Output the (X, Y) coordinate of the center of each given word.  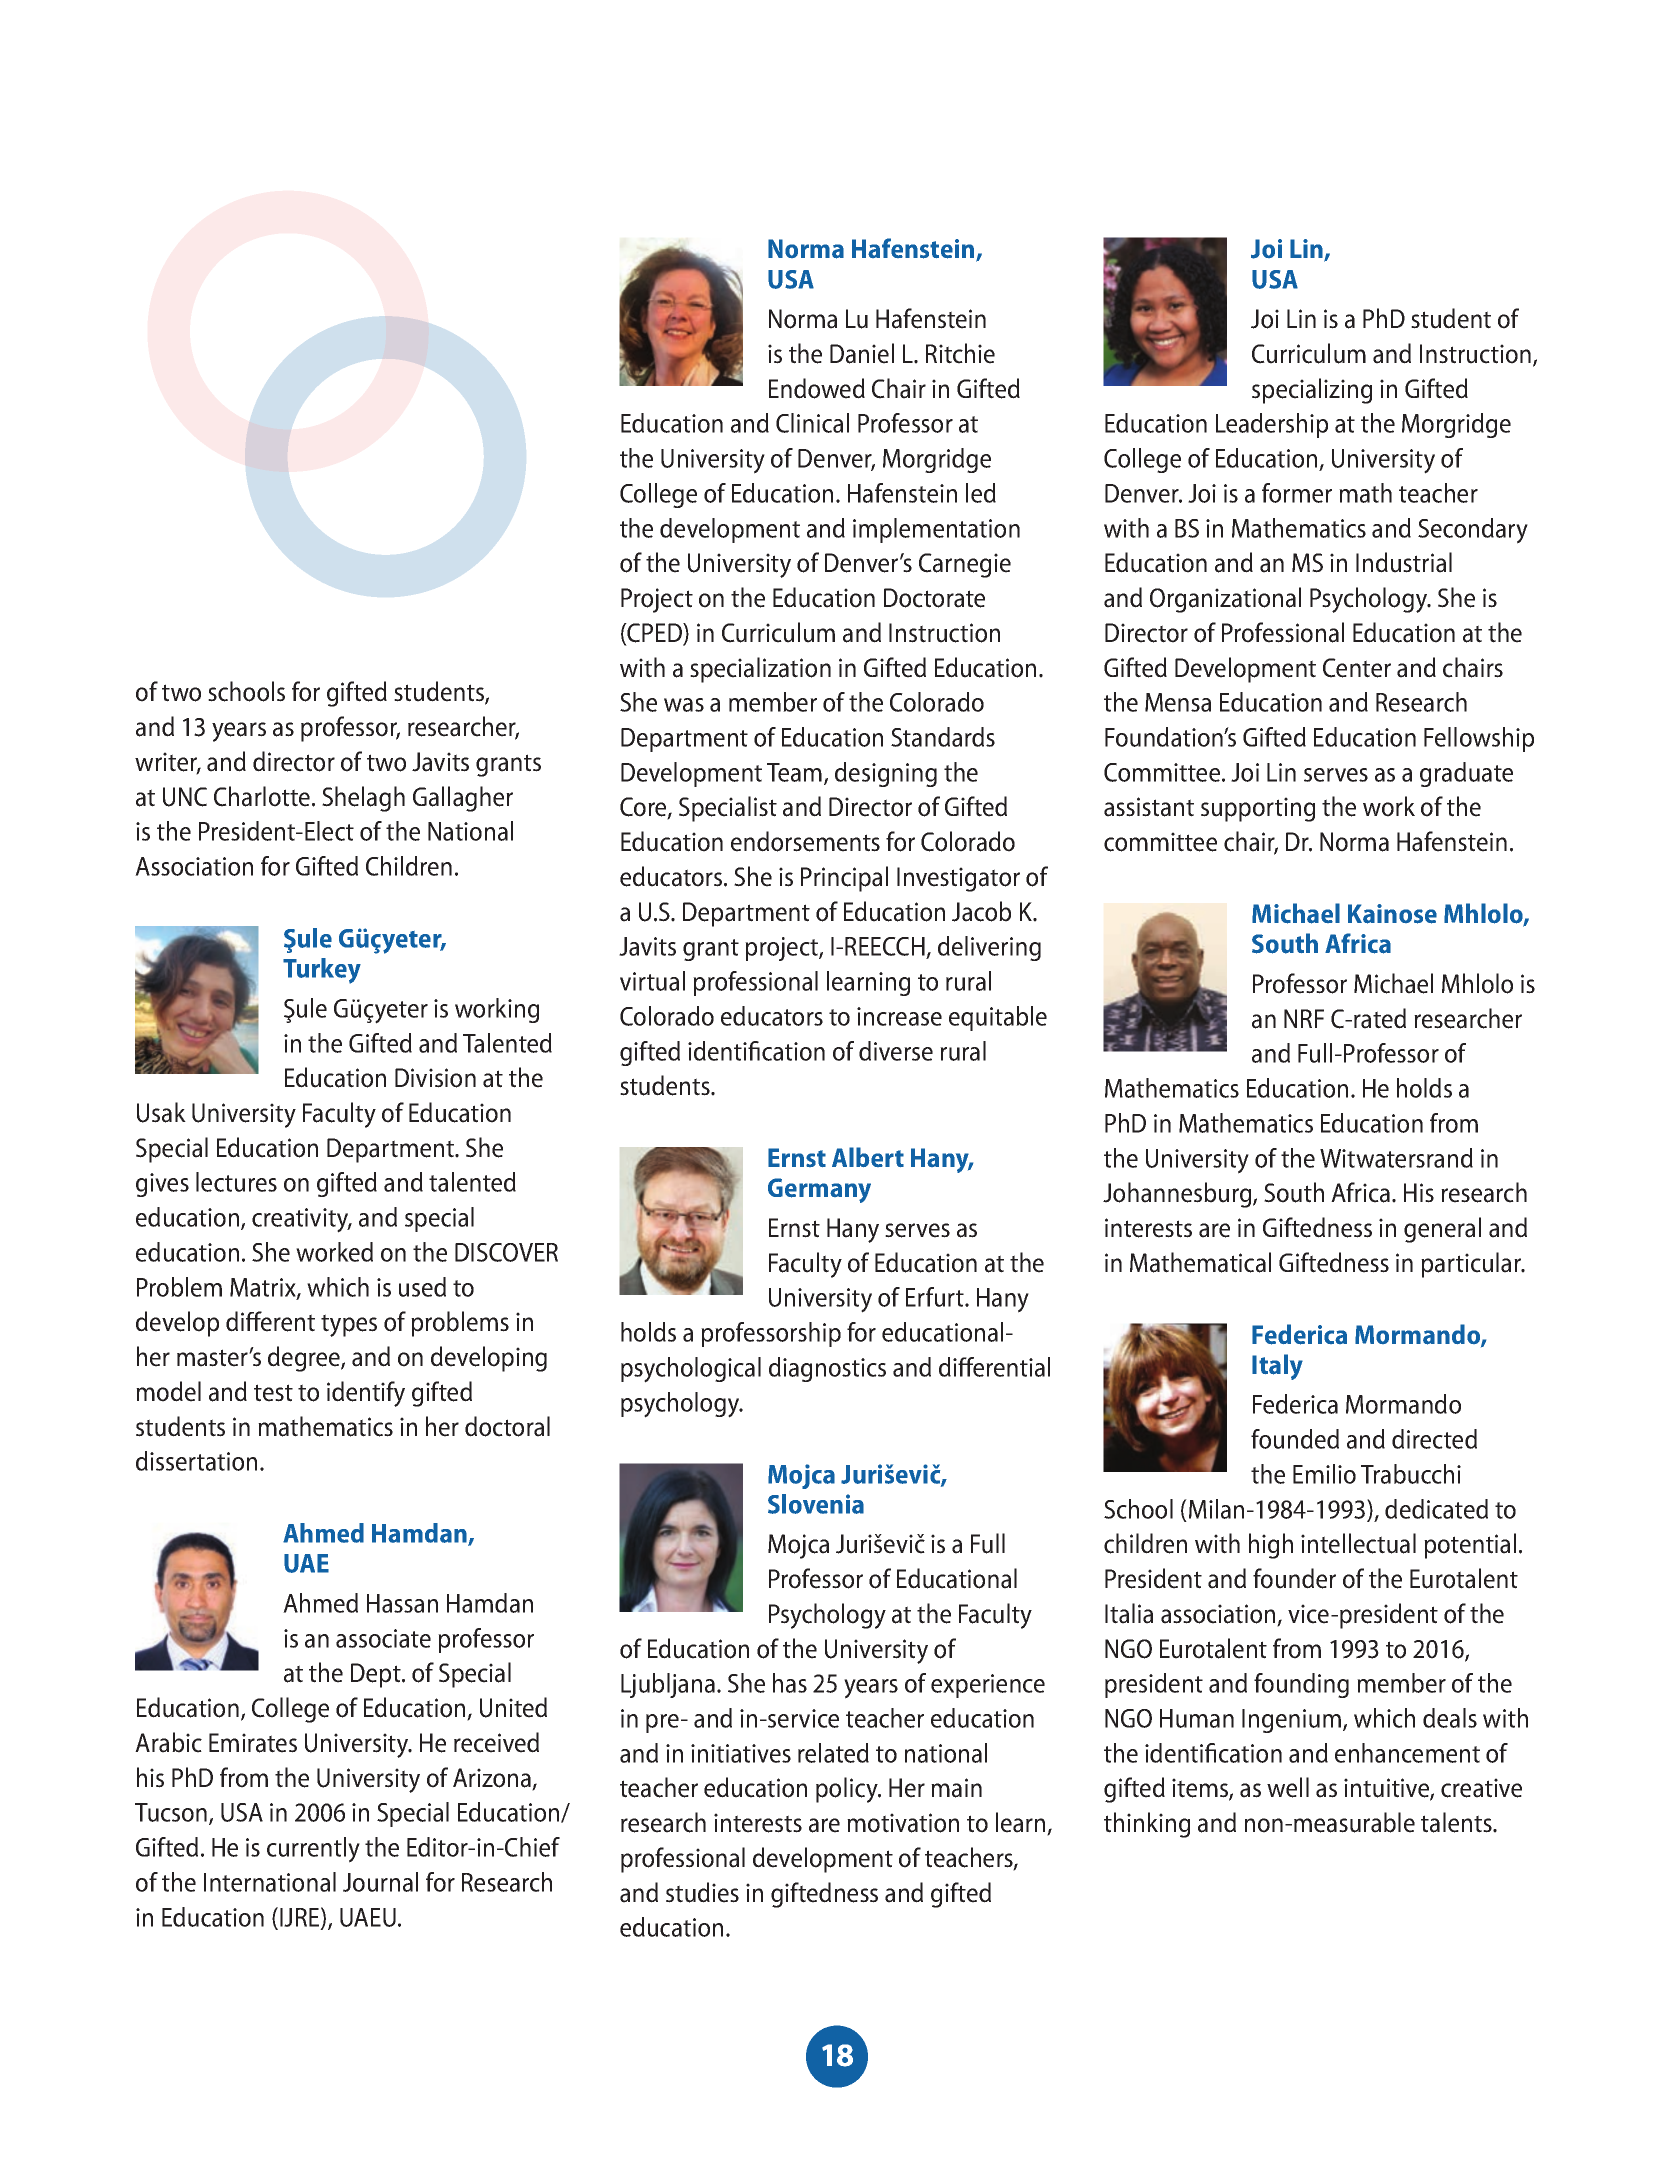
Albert (868, 1157)
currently (313, 1850)
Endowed (817, 388)
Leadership (1272, 425)
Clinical (812, 423)
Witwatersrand (1396, 1158)
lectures (236, 1182)
